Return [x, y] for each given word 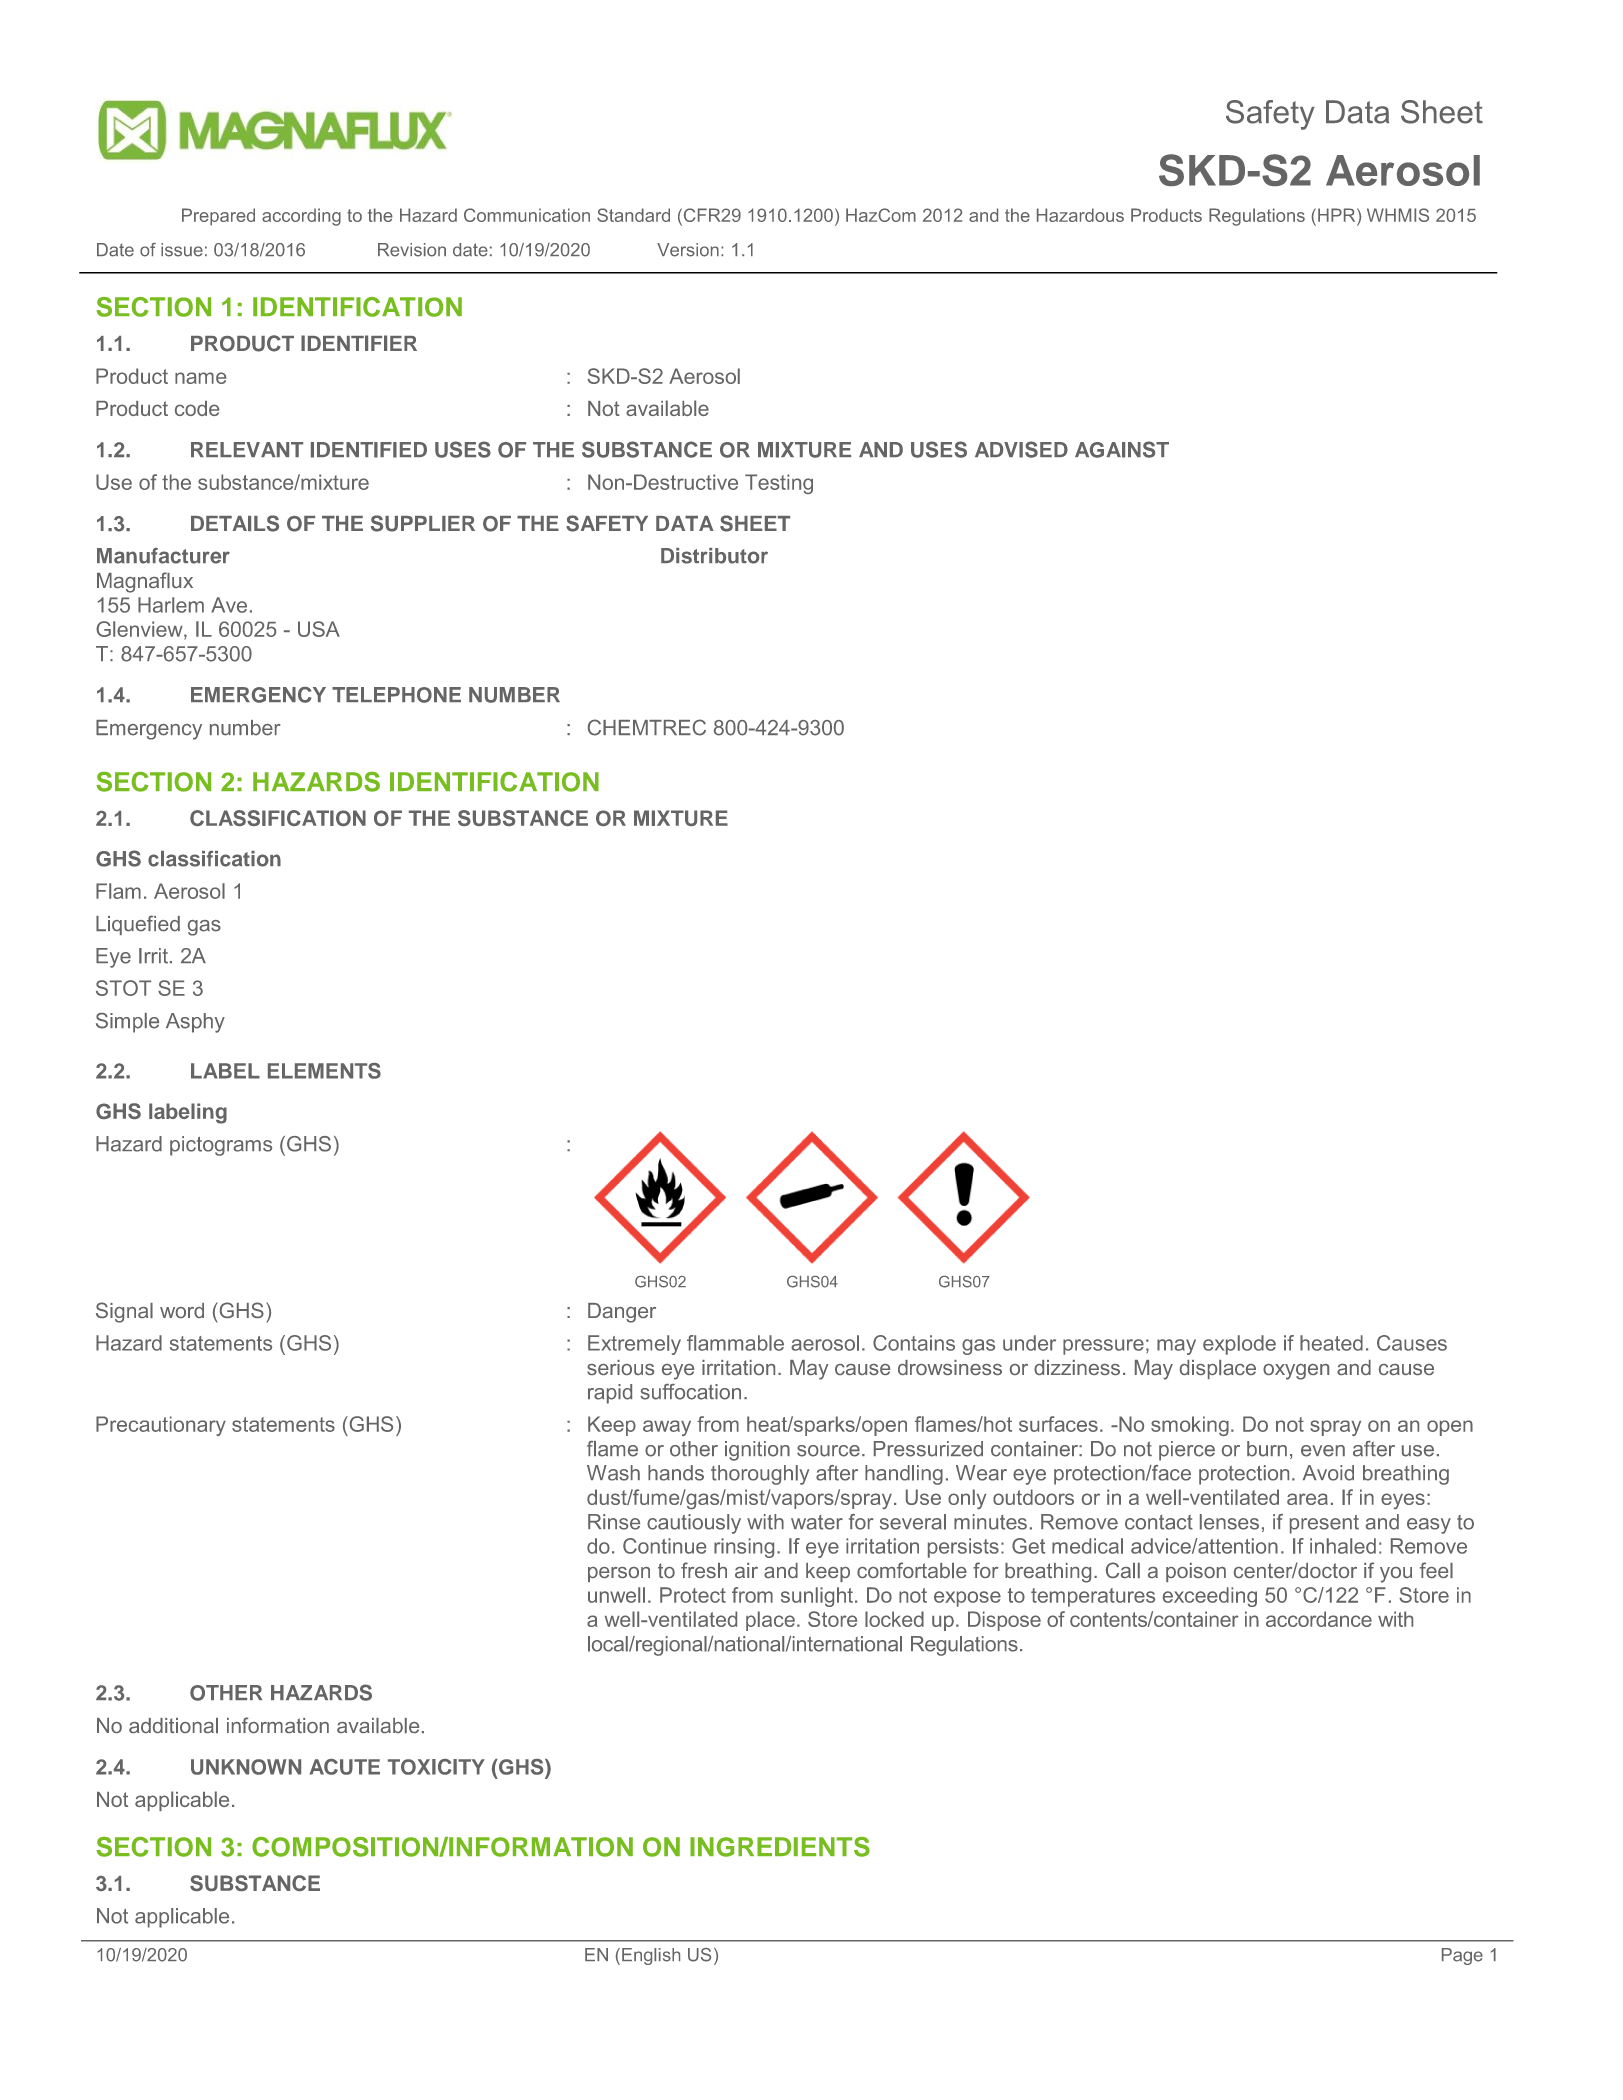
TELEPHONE [396, 695]
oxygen [1296, 1372]
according [301, 217]
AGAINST [1122, 449]
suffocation [690, 1392]
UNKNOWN [246, 1767]
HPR [1338, 215]
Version [688, 250]
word [182, 1310]
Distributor [714, 556]
